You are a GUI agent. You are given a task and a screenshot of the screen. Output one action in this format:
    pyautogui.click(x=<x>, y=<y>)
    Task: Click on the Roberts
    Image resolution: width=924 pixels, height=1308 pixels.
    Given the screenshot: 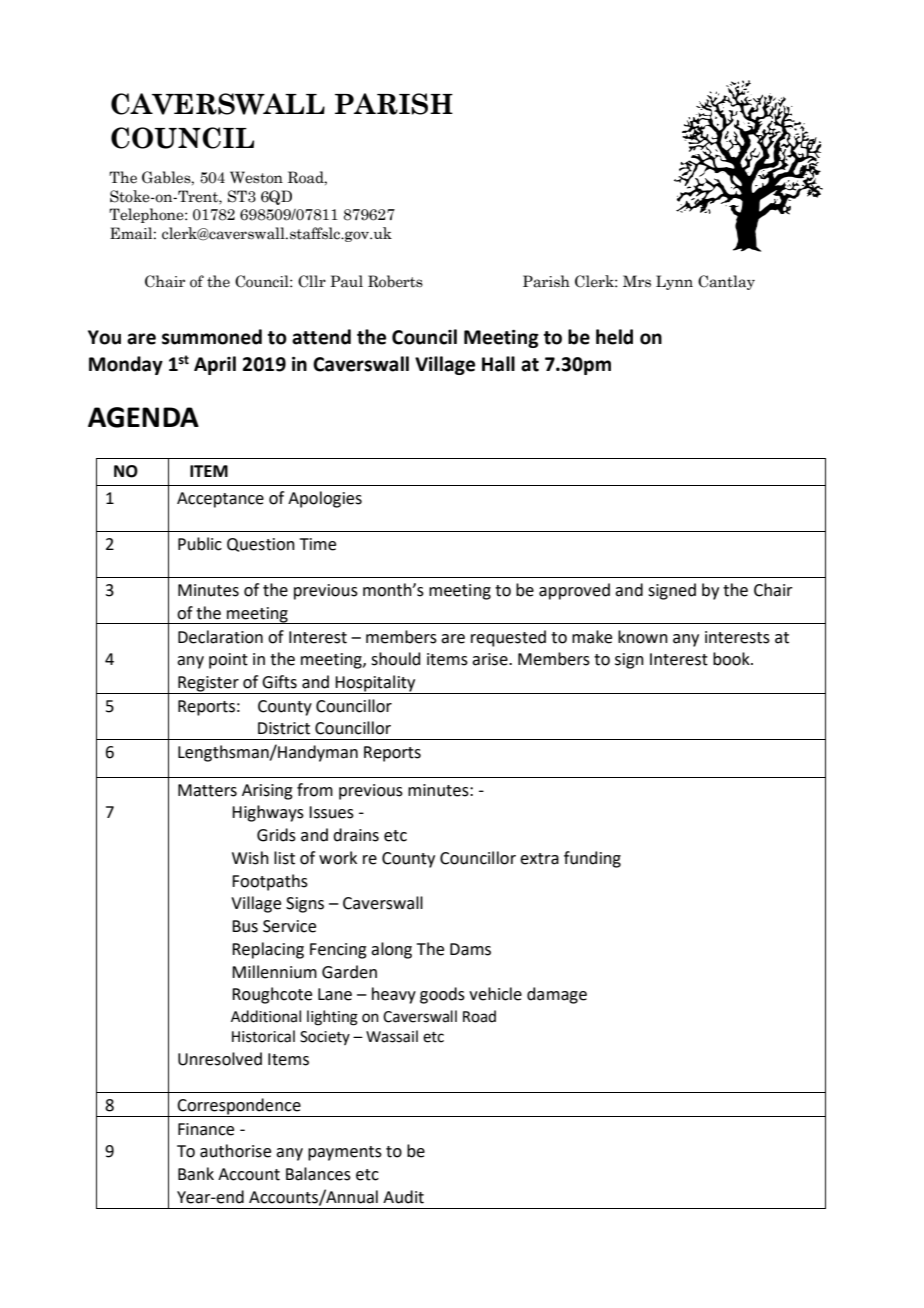 What is the action you would take?
    pyautogui.click(x=395, y=281)
